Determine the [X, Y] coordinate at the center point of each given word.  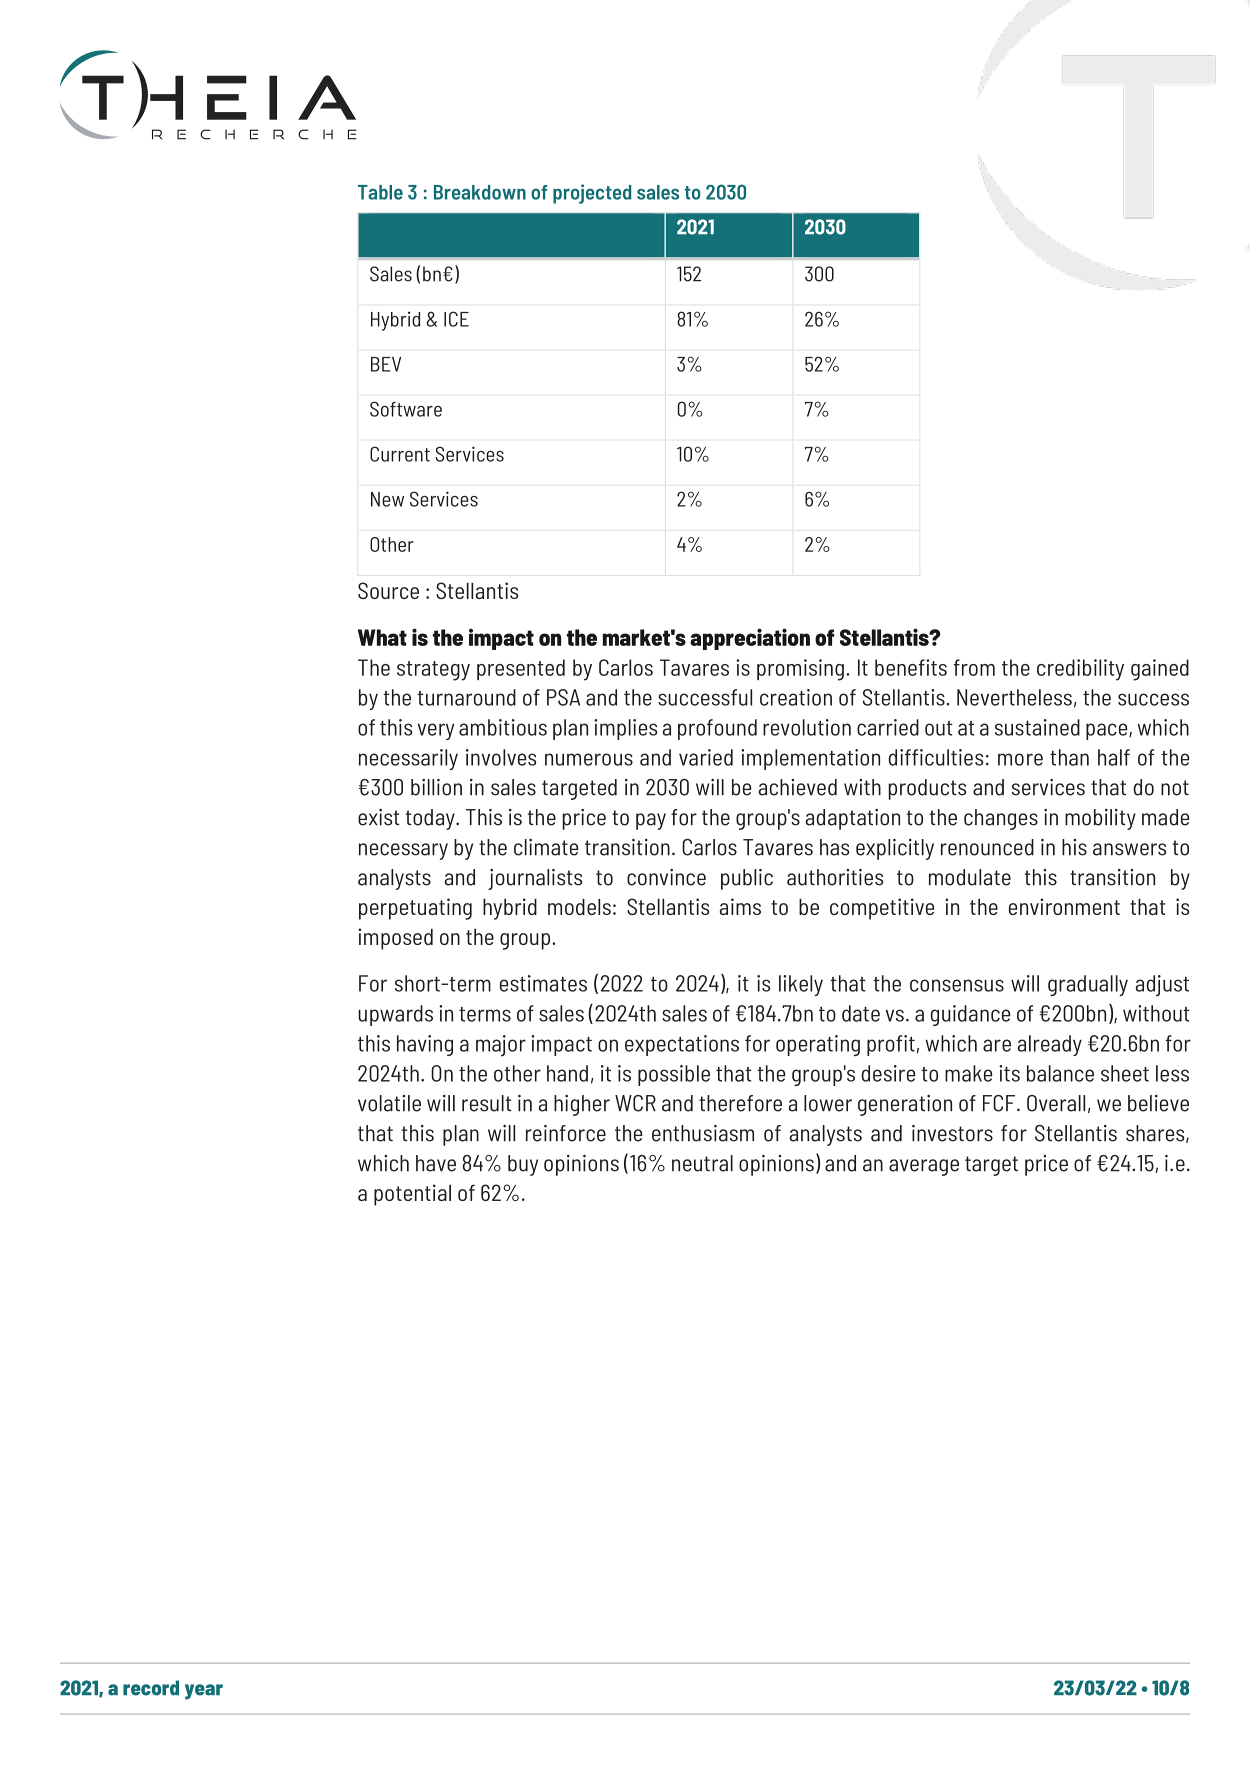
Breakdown [480, 192]
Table [380, 192]
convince [666, 877]
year [204, 1692]
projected [592, 194]
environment [1064, 906]
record [151, 1688]
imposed [395, 939]
